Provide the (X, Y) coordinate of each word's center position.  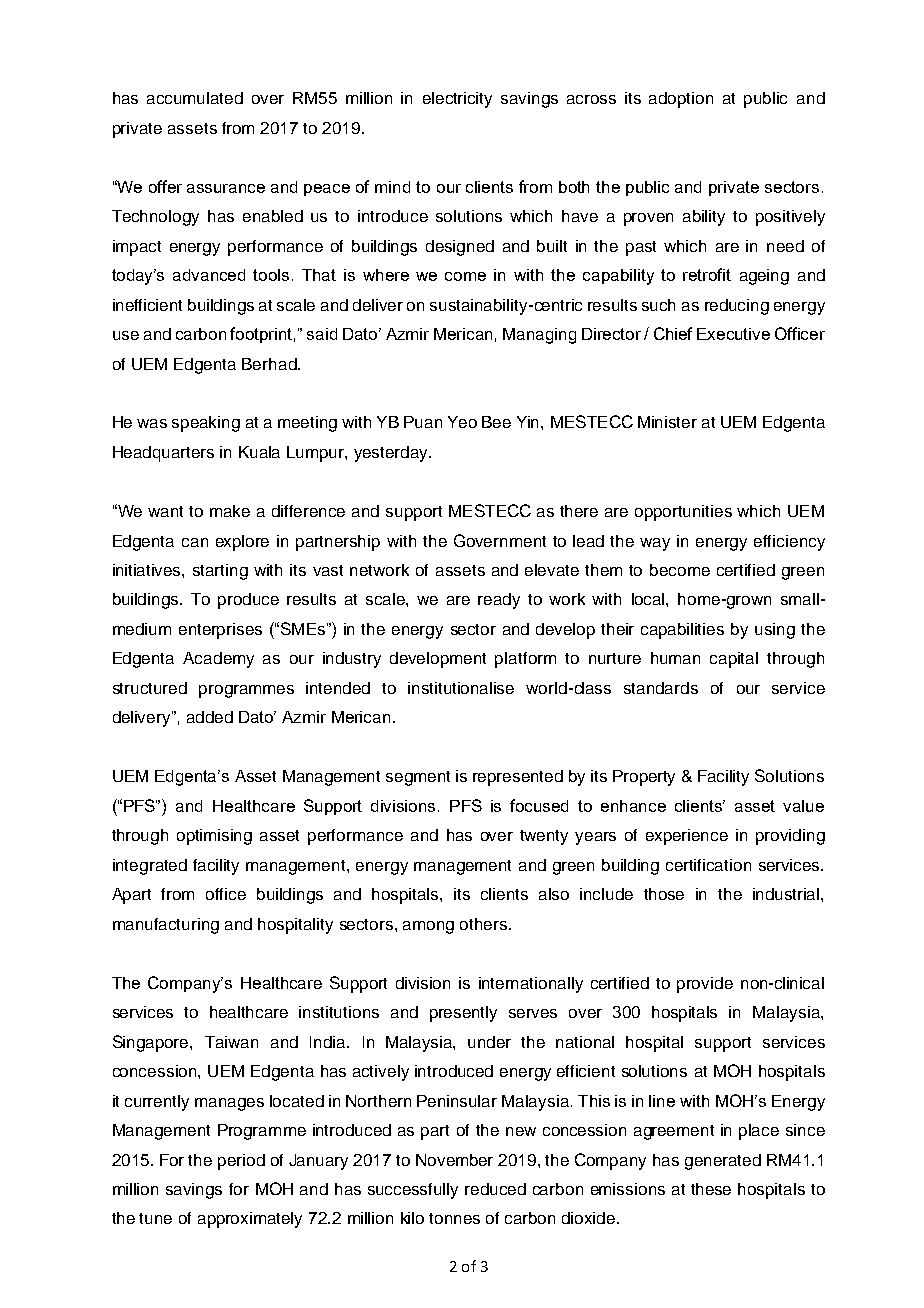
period (241, 1162)
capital (734, 660)
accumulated (195, 98)
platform (525, 660)
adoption (681, 100)
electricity (457, 100)
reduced (495, 1189)
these (711, 1189)
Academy (218, 660)
